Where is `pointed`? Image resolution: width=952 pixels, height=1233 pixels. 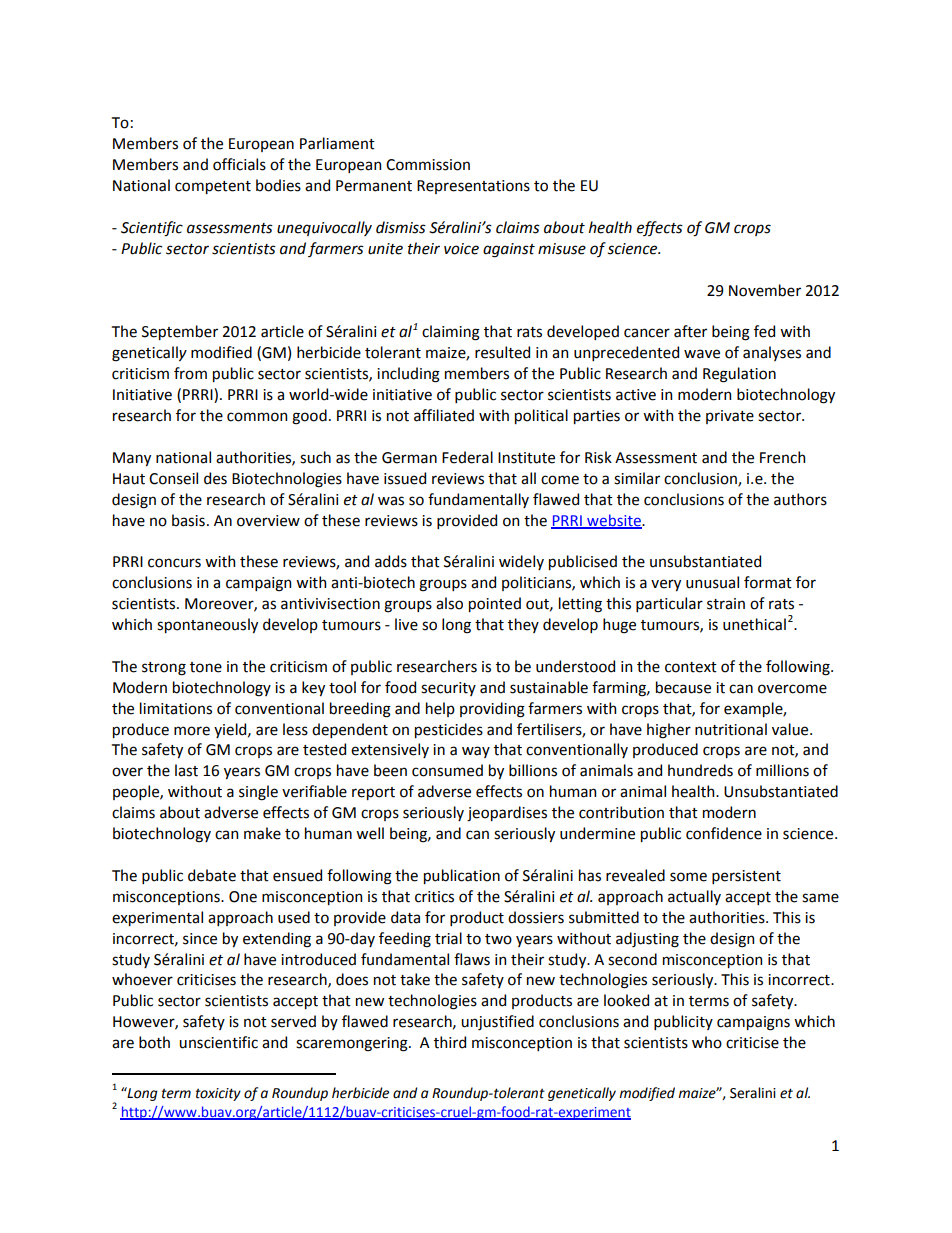
pointed is located at coordinates (495, 604).
